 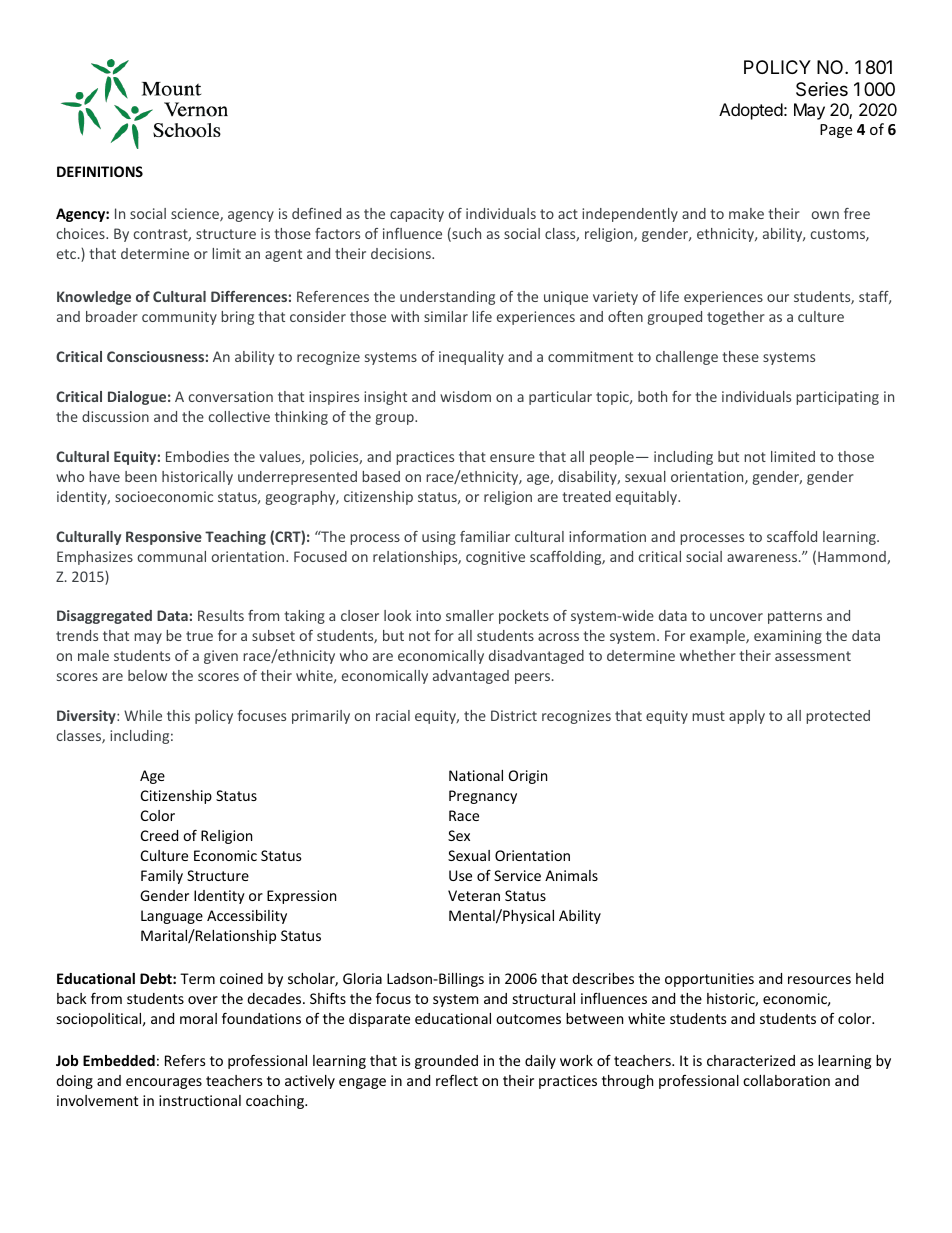 I want to click on apply, so click(x=747, y=717).
